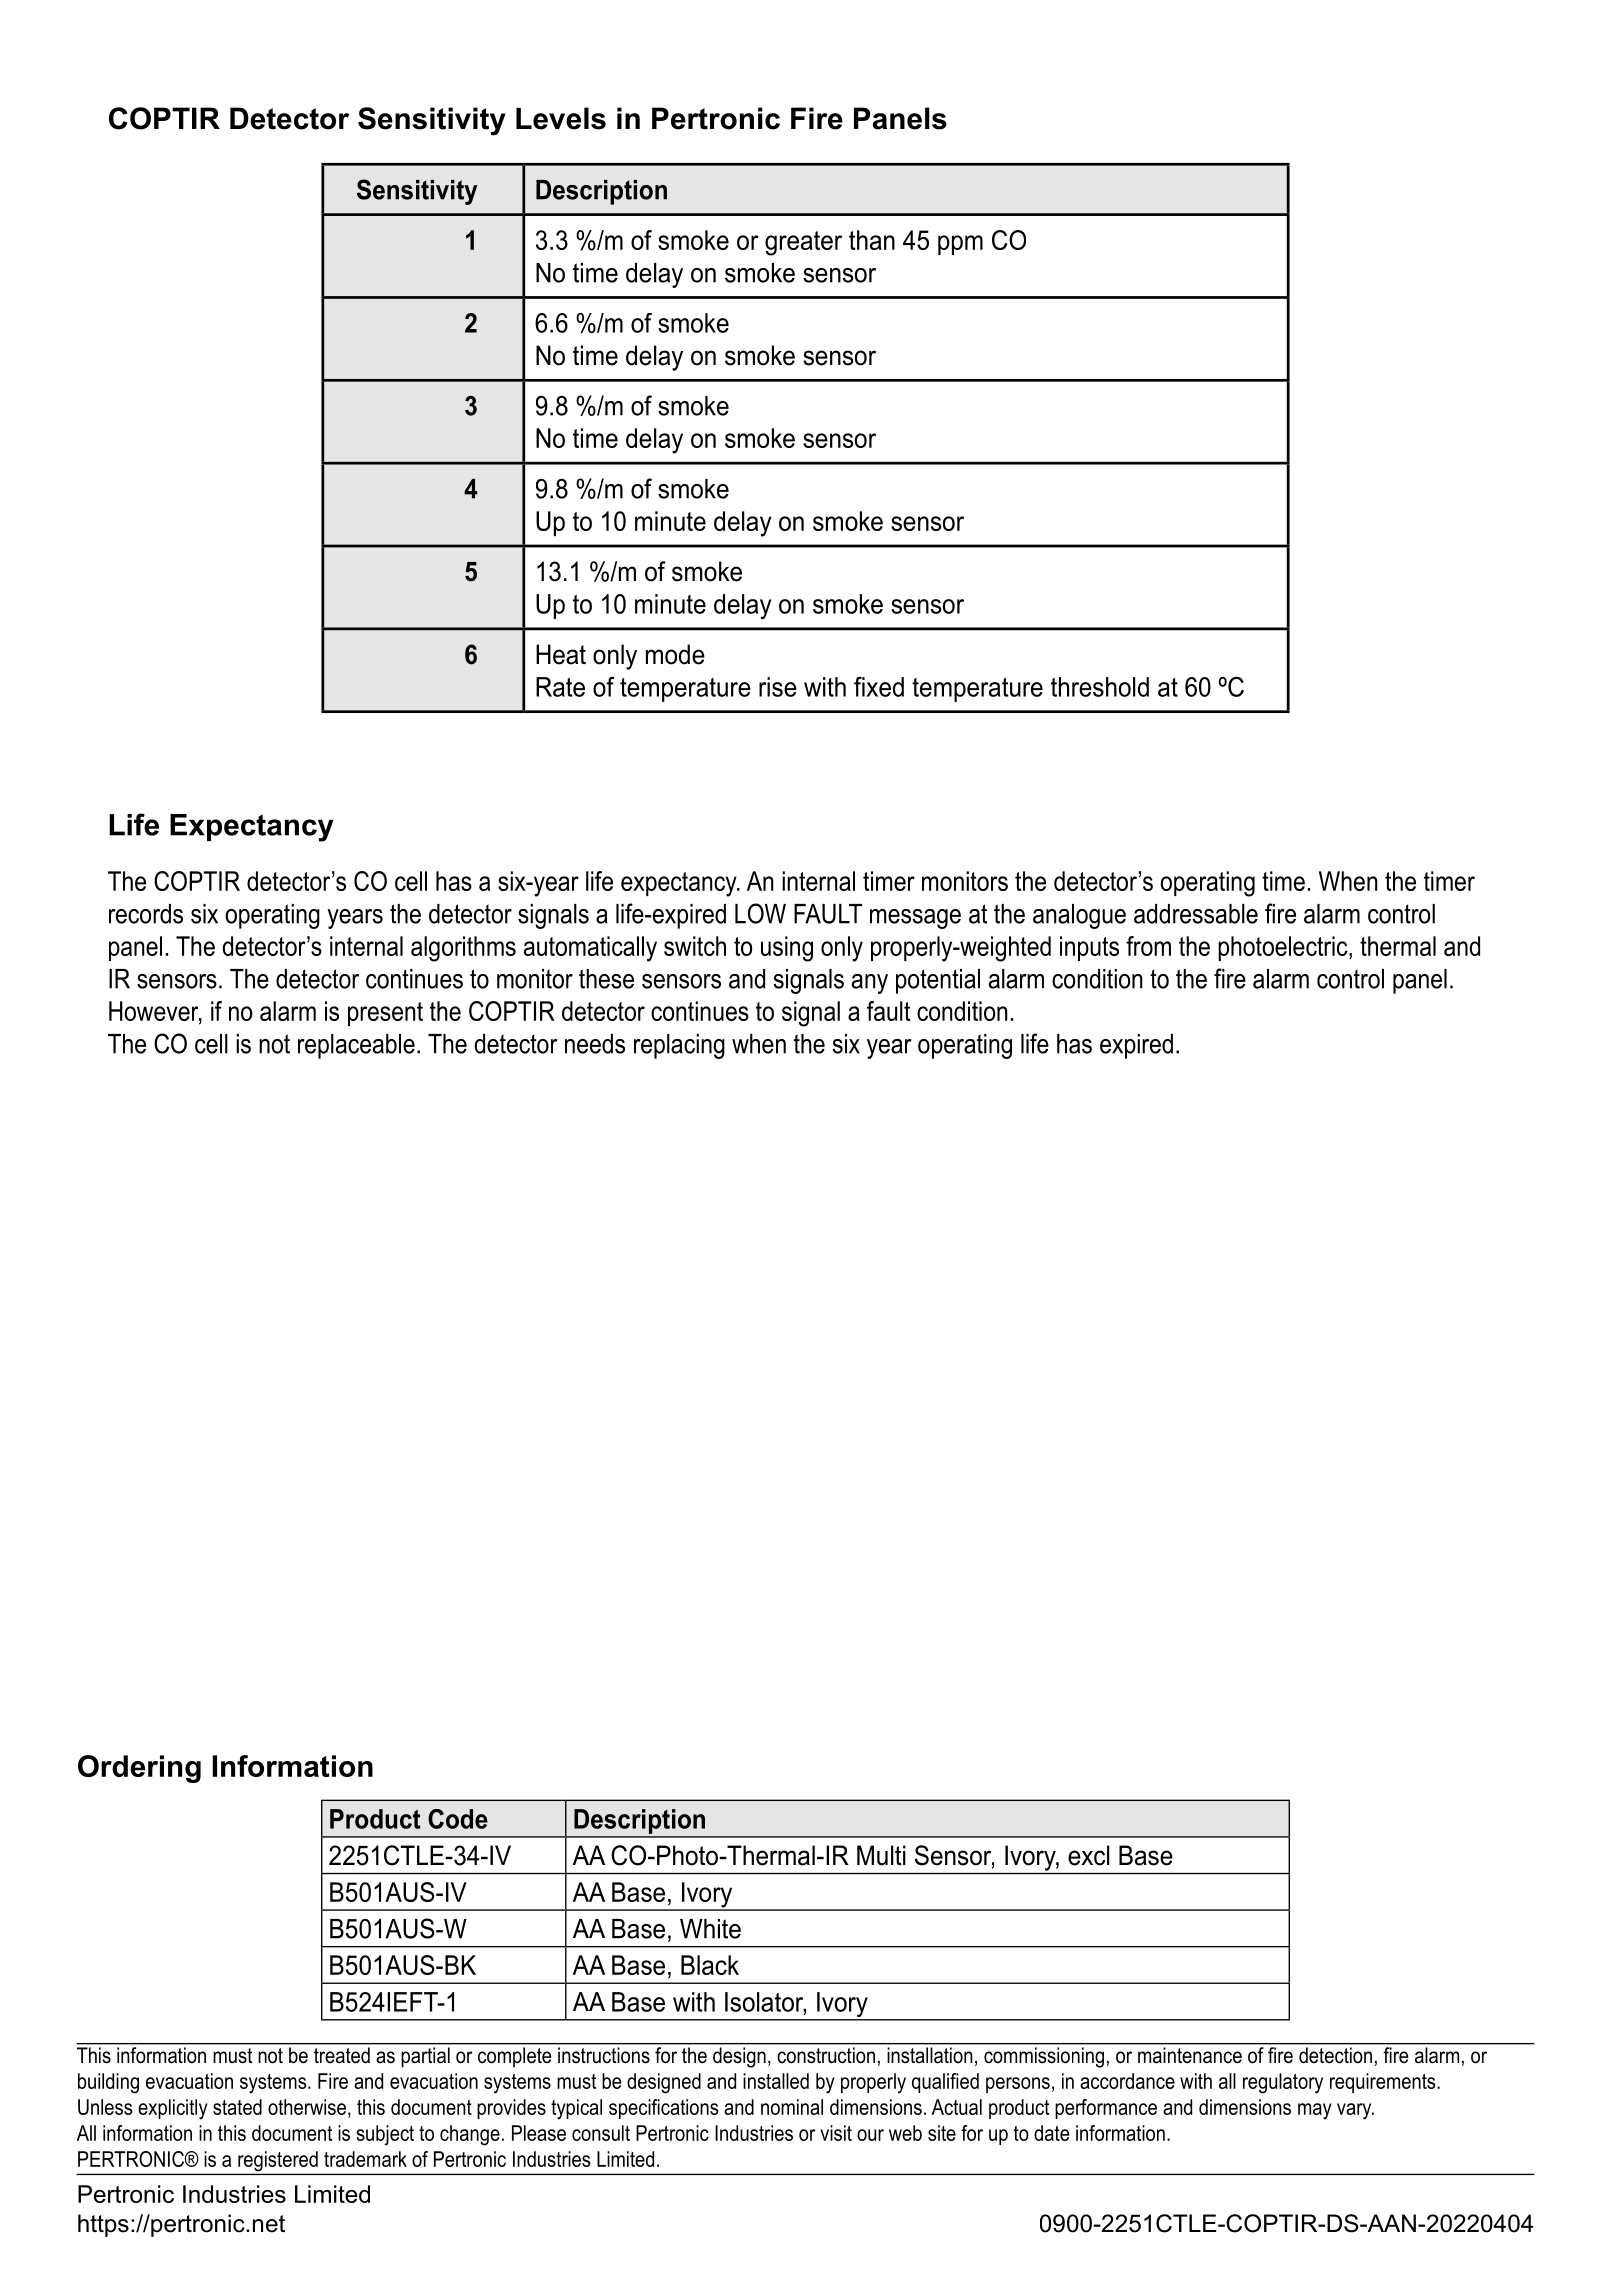 Image resolution: width=1611 pixels, height=2278 pixels. Describe the element at coordinates (787, 949) in the screenshot. I see `using` at that location.
